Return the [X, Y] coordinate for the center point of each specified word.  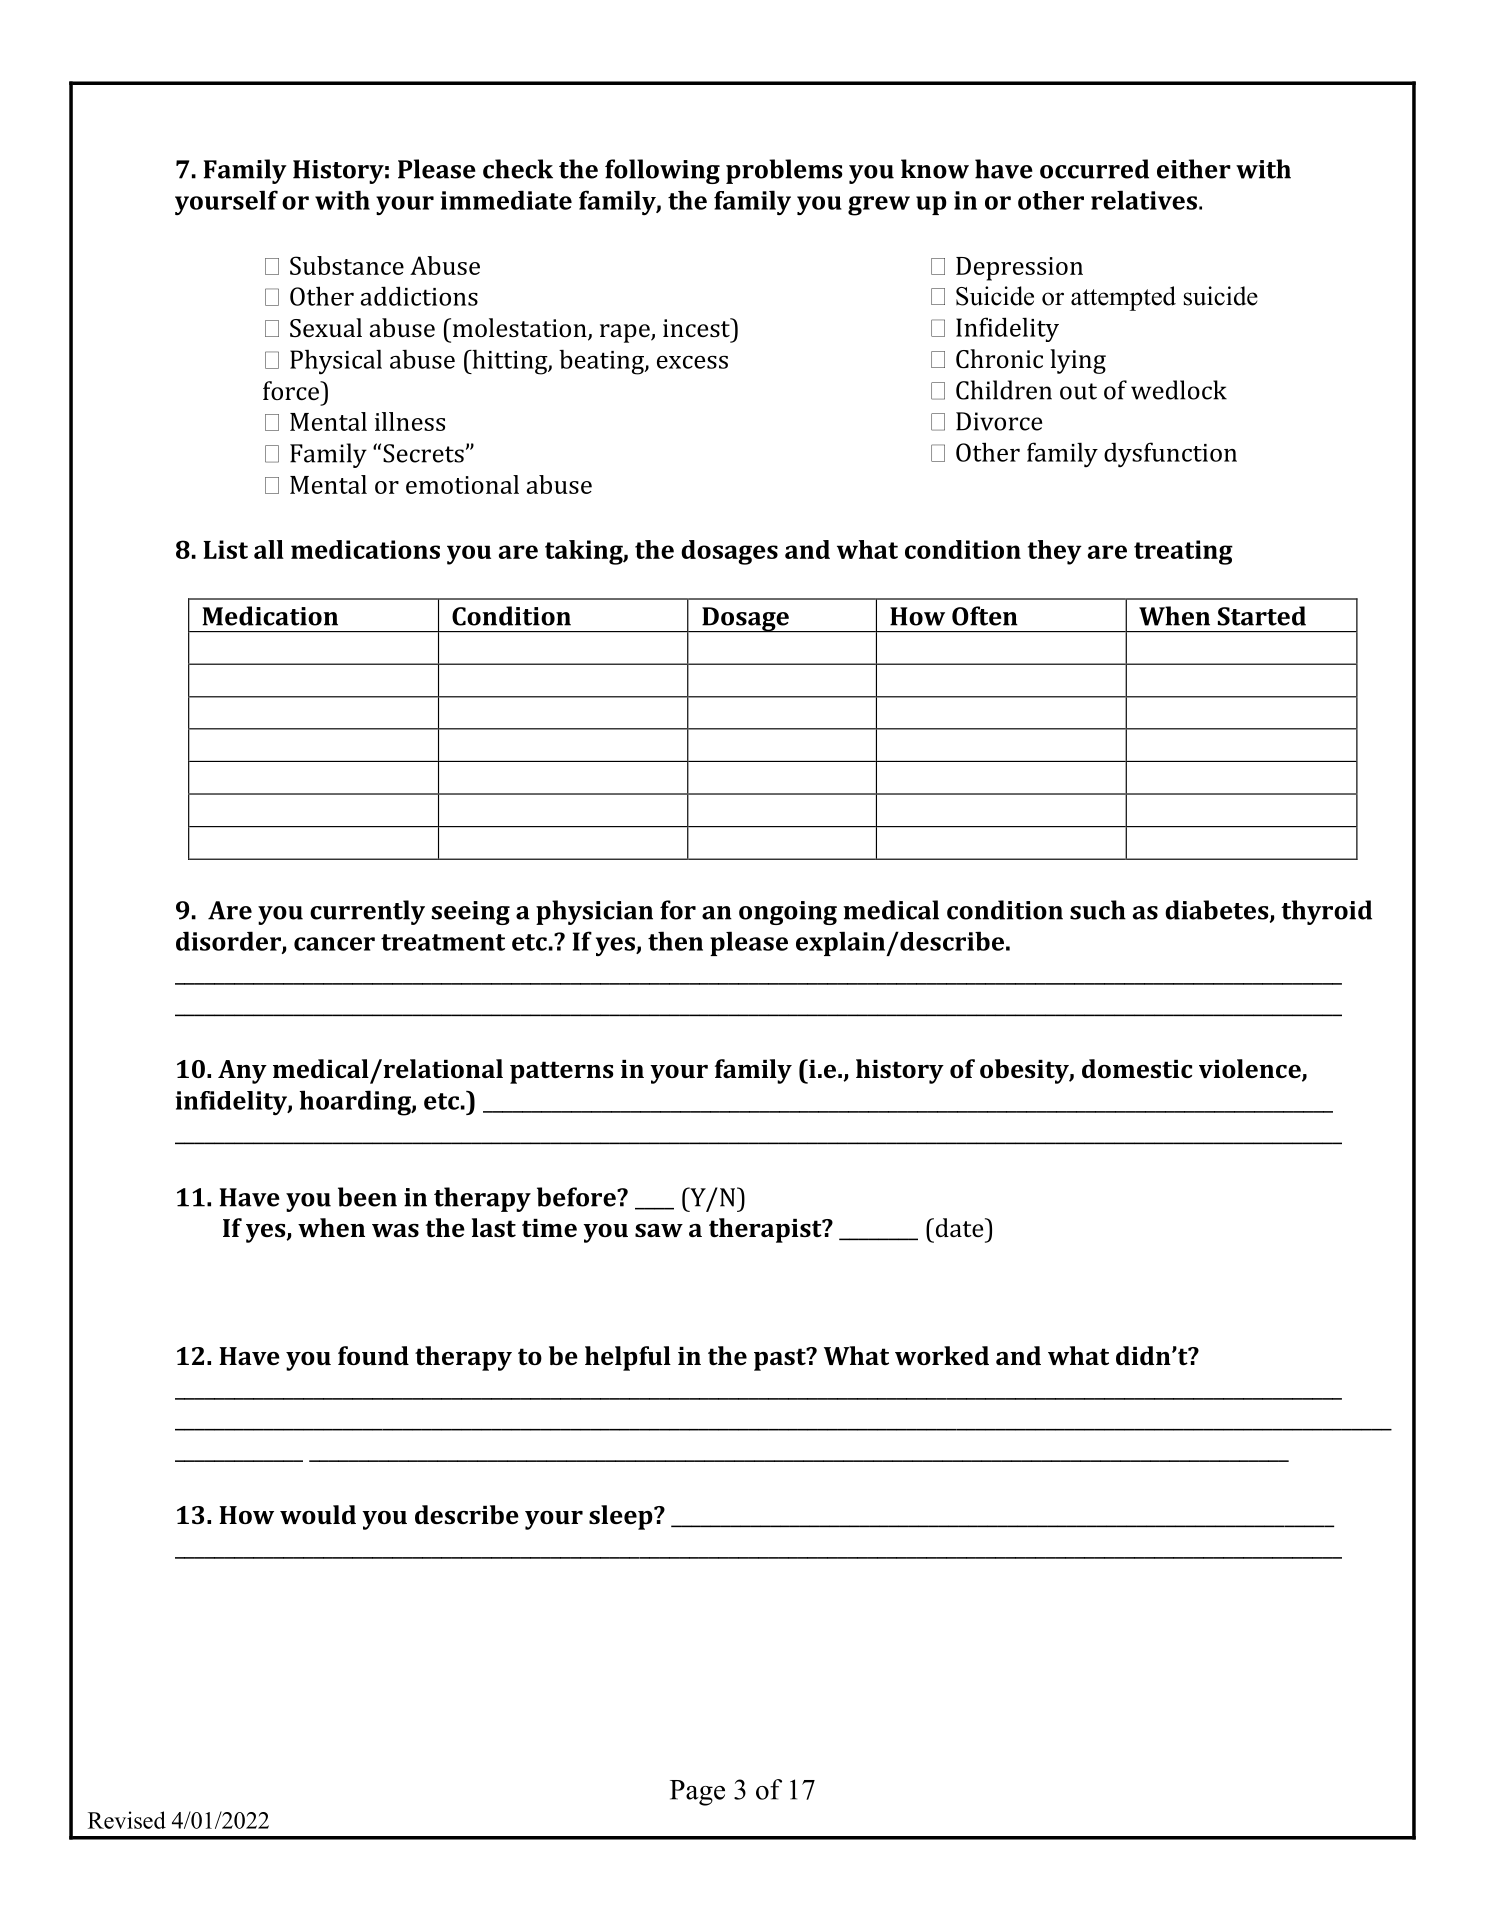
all [269, 549]
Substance [347, 265]
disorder [229, 942]
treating [1183, 552]
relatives [1144, 200]
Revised [127, 1820]
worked [942, 1355]
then [675, 941]
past [781, 1359]
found [373, 1355]
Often [985, 616]
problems [784, 171]
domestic [1137, 1068]
